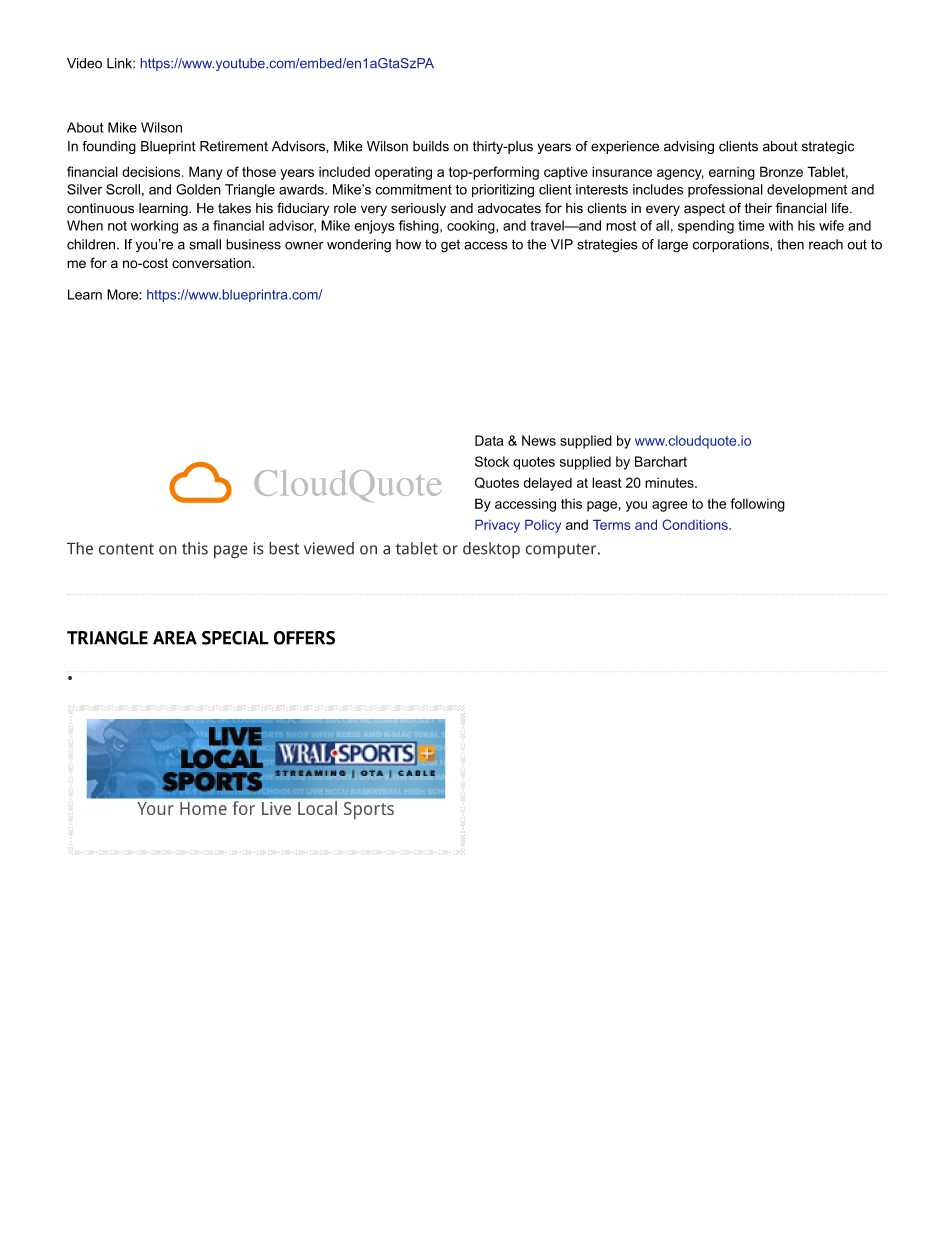 This screenshot has height=1233, width=952. Describe the element at coordinates (489, 440) in the screenshot. I see `Data` at that location.
